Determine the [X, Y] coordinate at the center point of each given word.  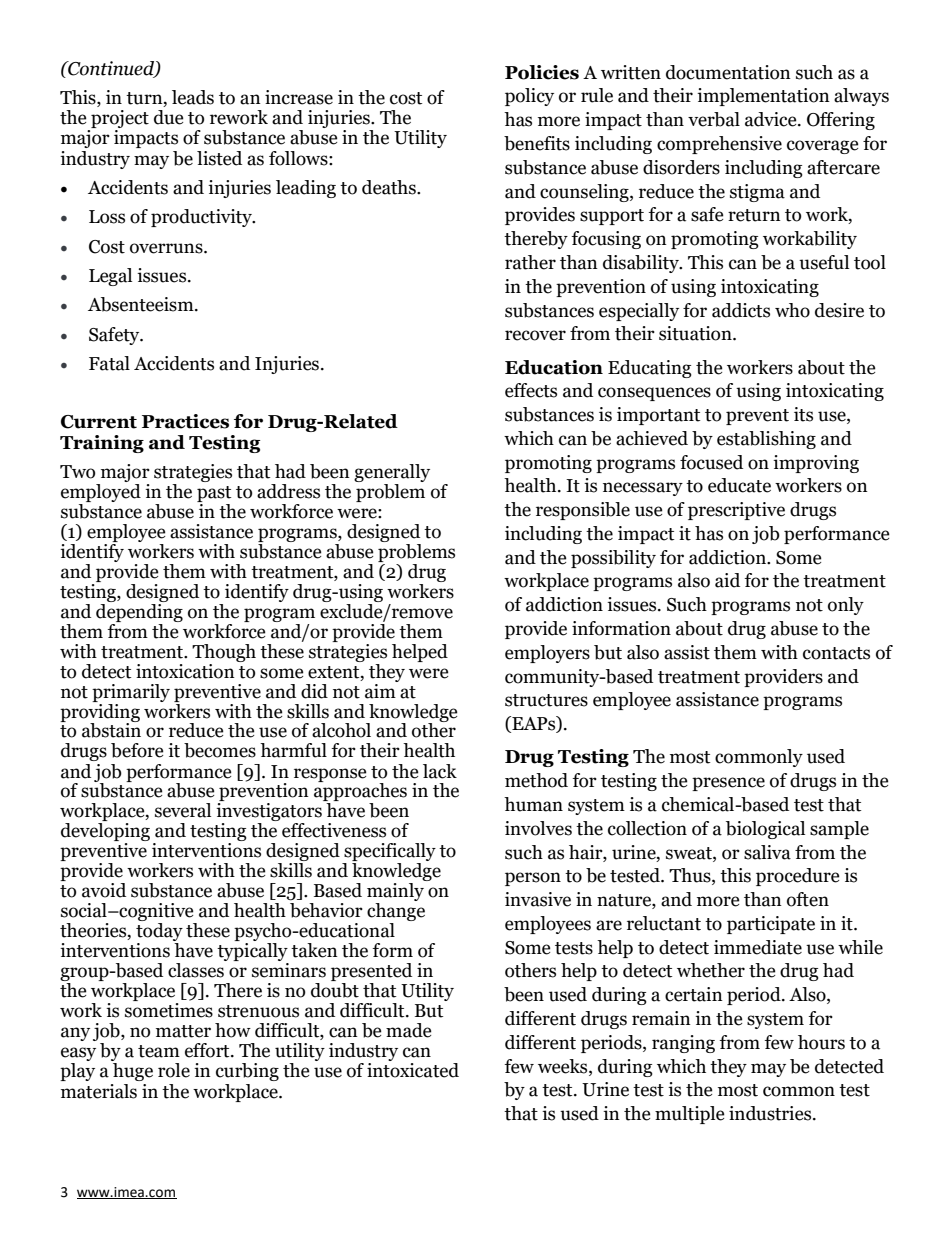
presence [728, 784]
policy [529, 97]
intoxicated [413, 1070]
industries [771, 1113]
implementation [763, 97]
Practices [185, 421]
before [137, 750]
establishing [766, 440]
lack [440, 771]
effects [531, 390]
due [169, 117]
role [174, 1070]
